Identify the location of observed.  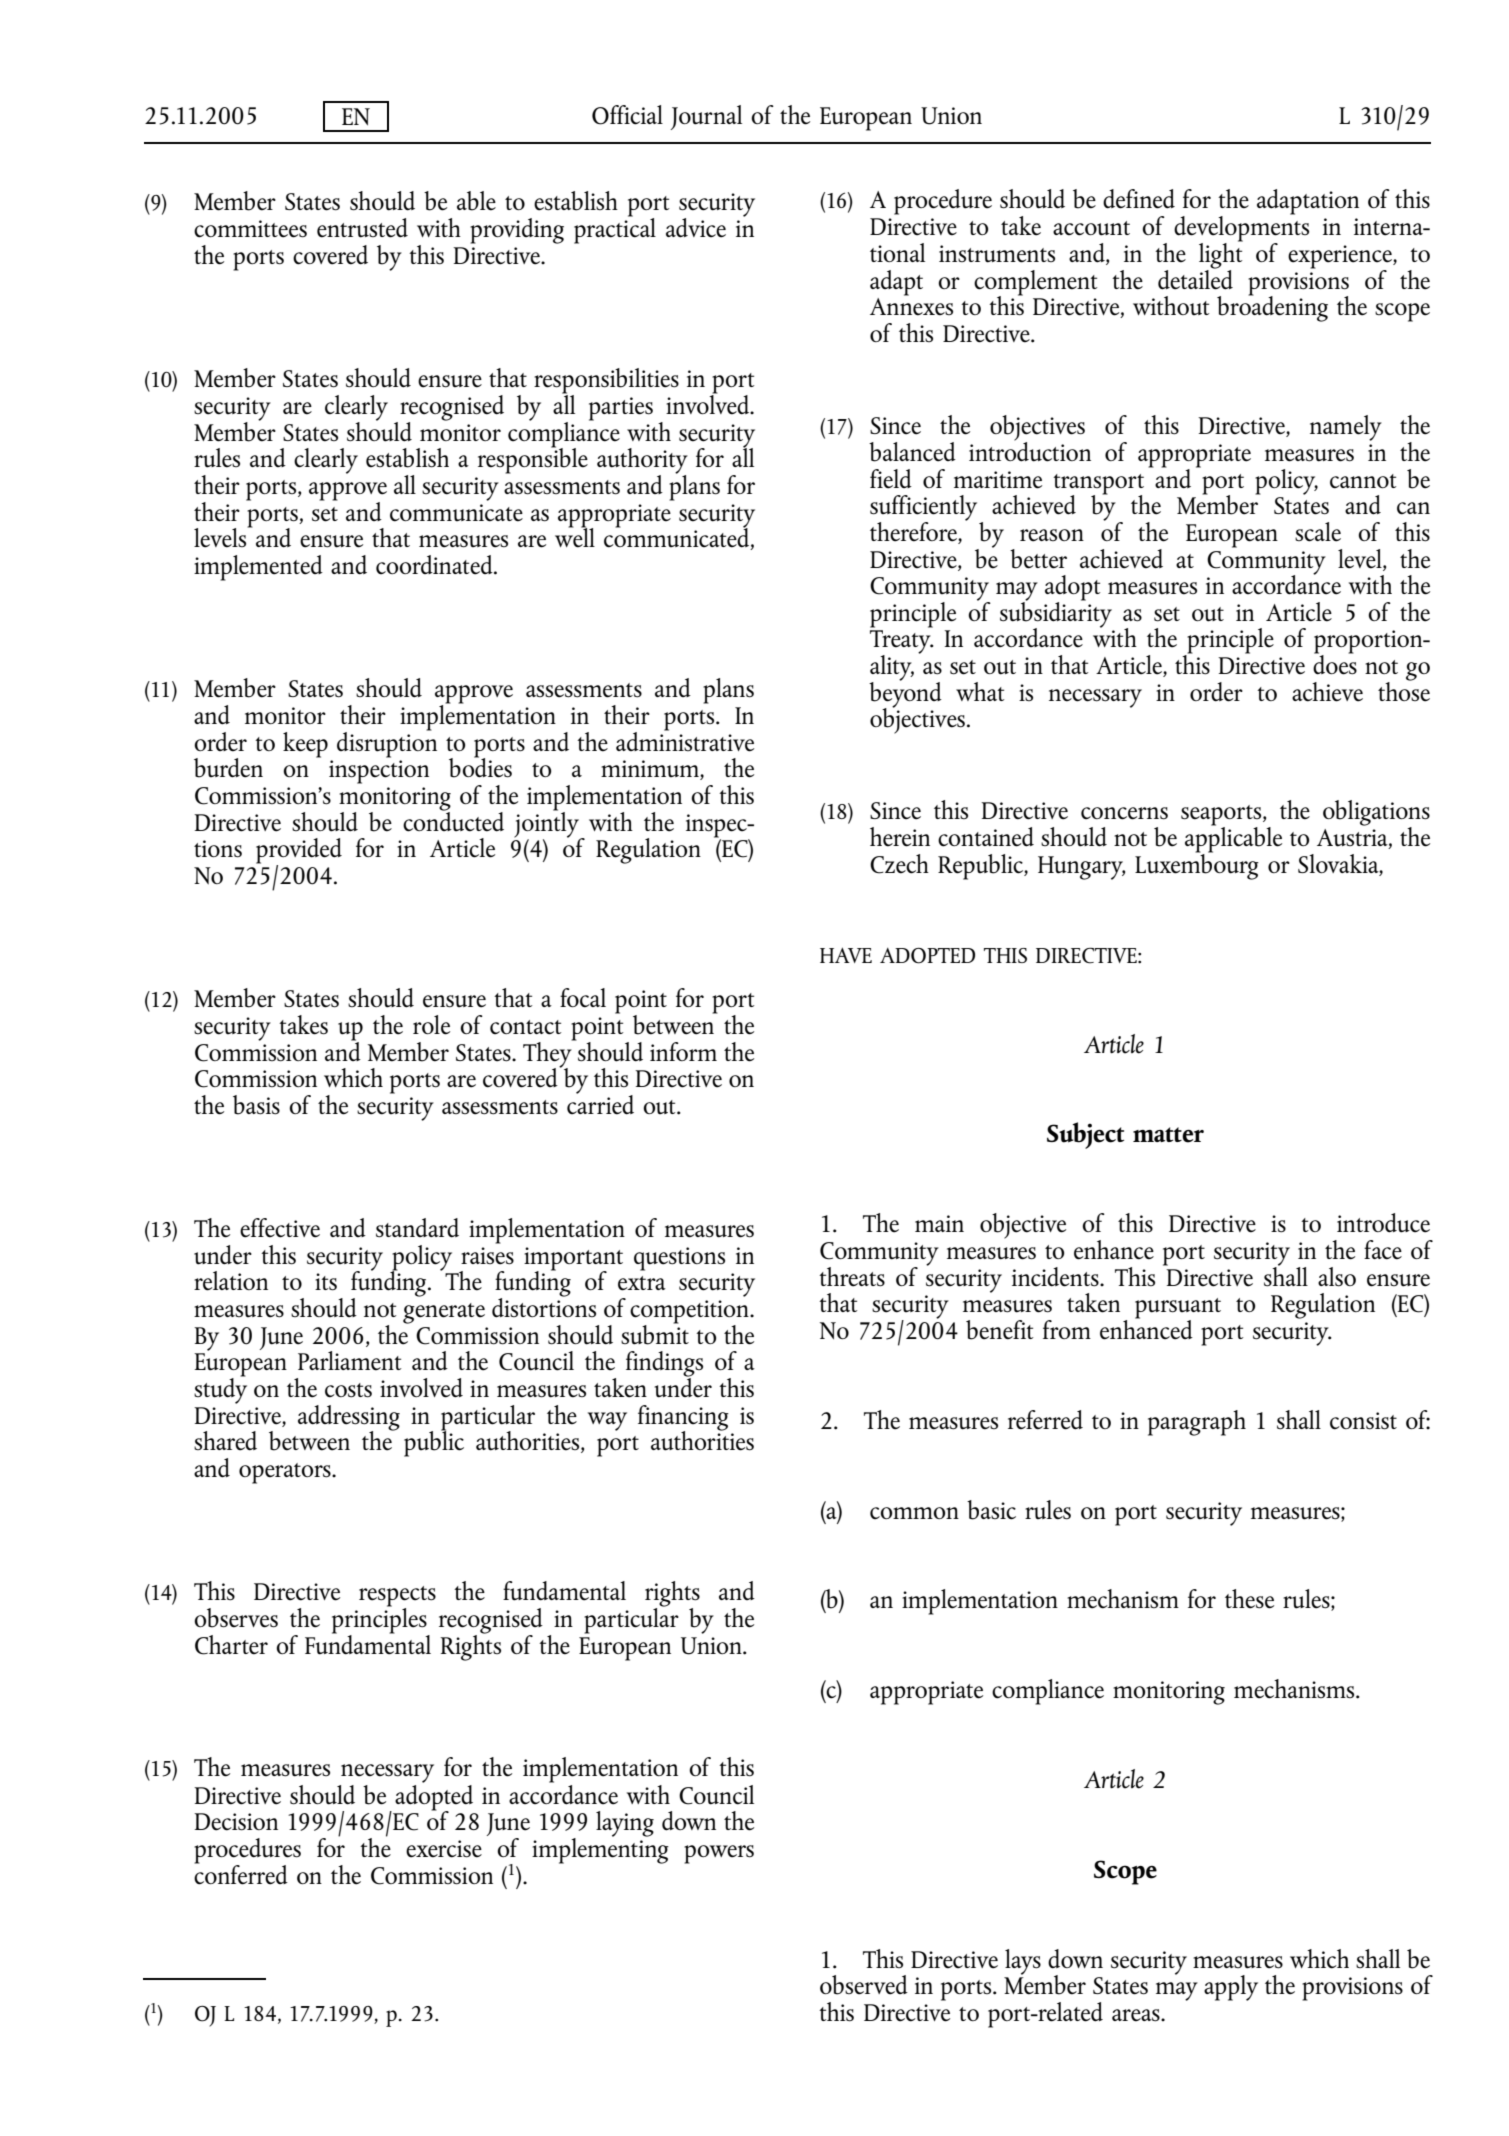
(864, 1985).
